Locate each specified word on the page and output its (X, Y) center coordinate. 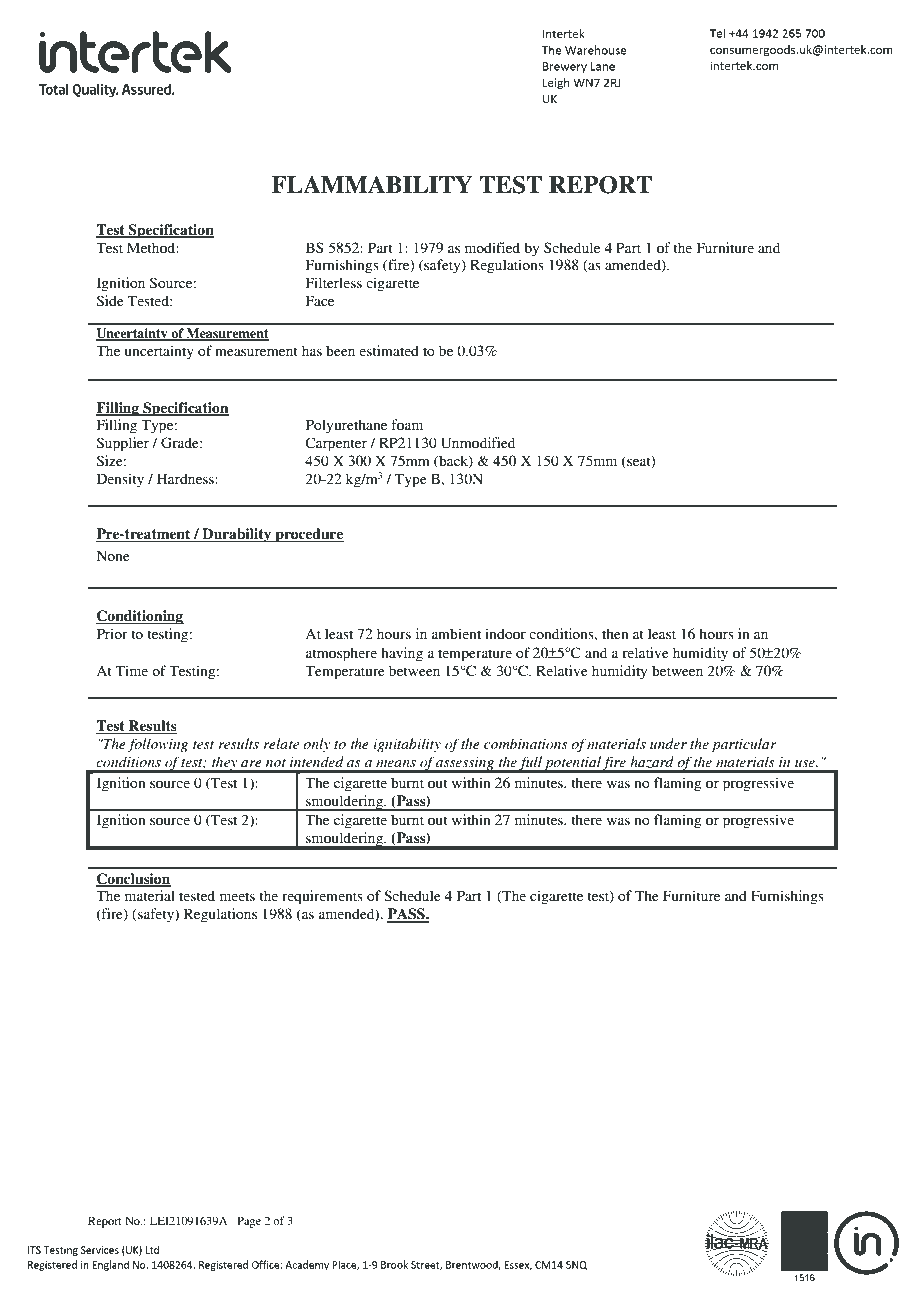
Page (249, 1222)
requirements (322, 897)
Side (110, 300)
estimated (389, 350)
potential (572, 764)
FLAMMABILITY (372, 184)
